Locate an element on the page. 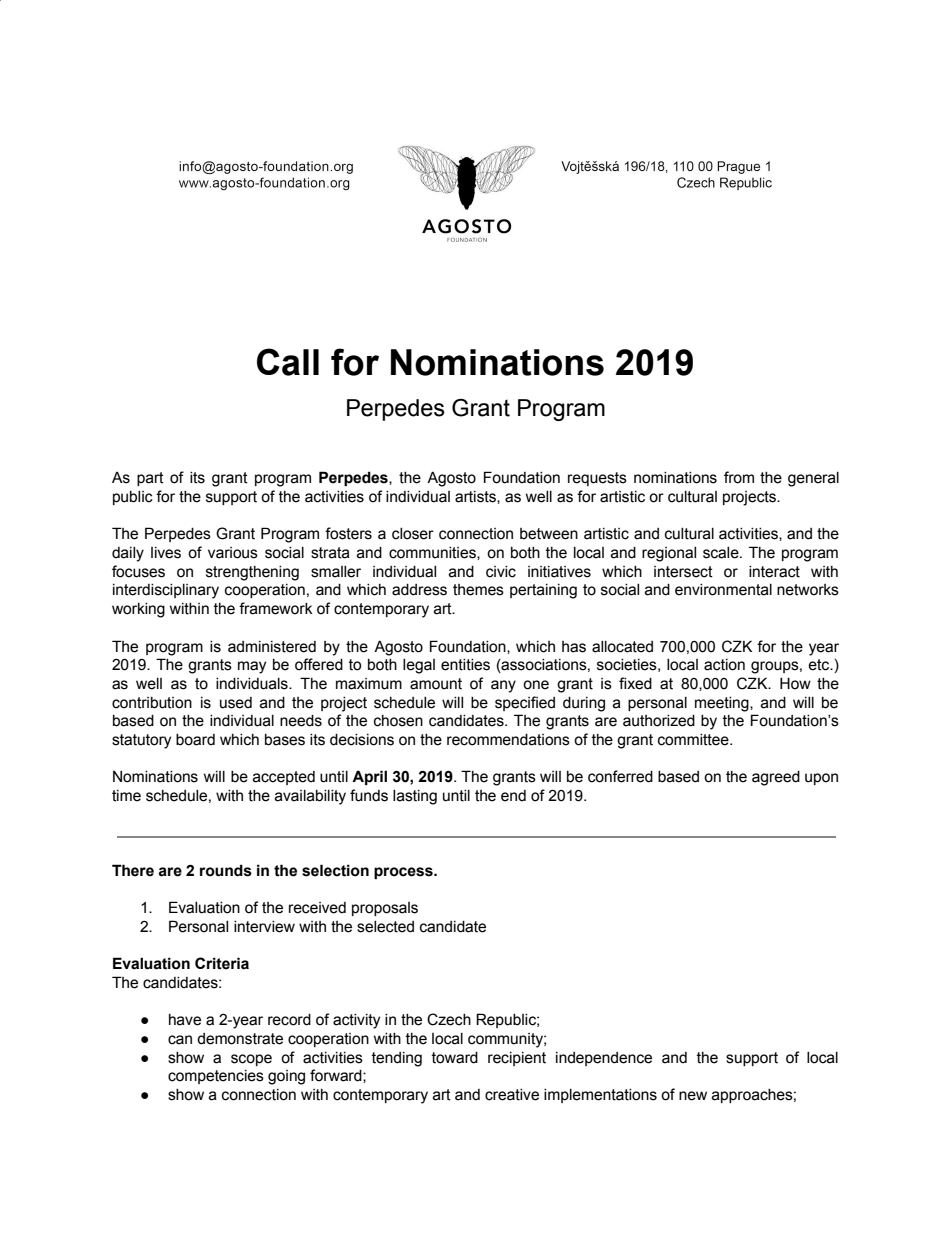 The width and height of the document is (952, 1233). Call is located at coordinates (288, 362).
